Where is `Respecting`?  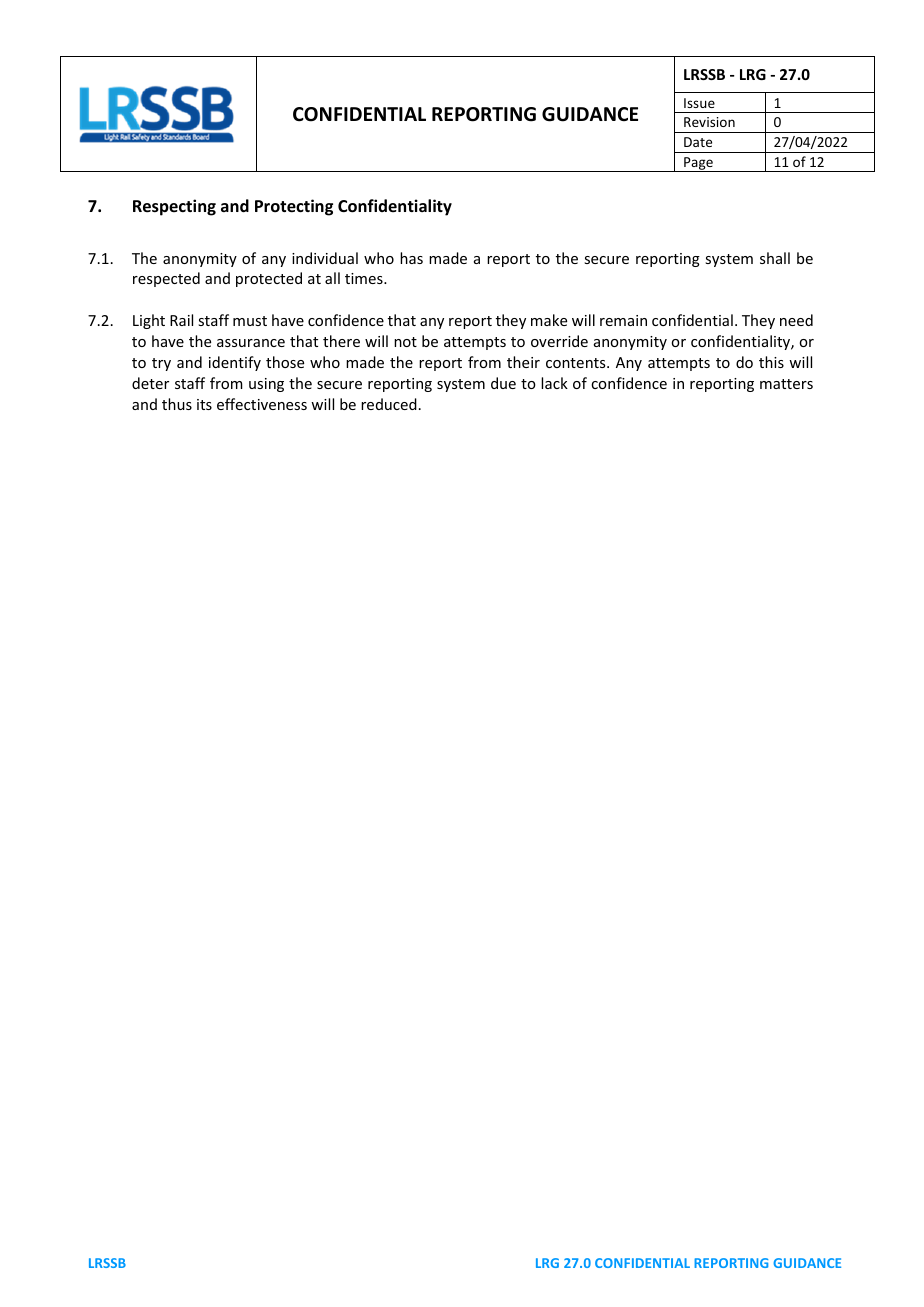 Respecting is located at coordinates (174, 207).
